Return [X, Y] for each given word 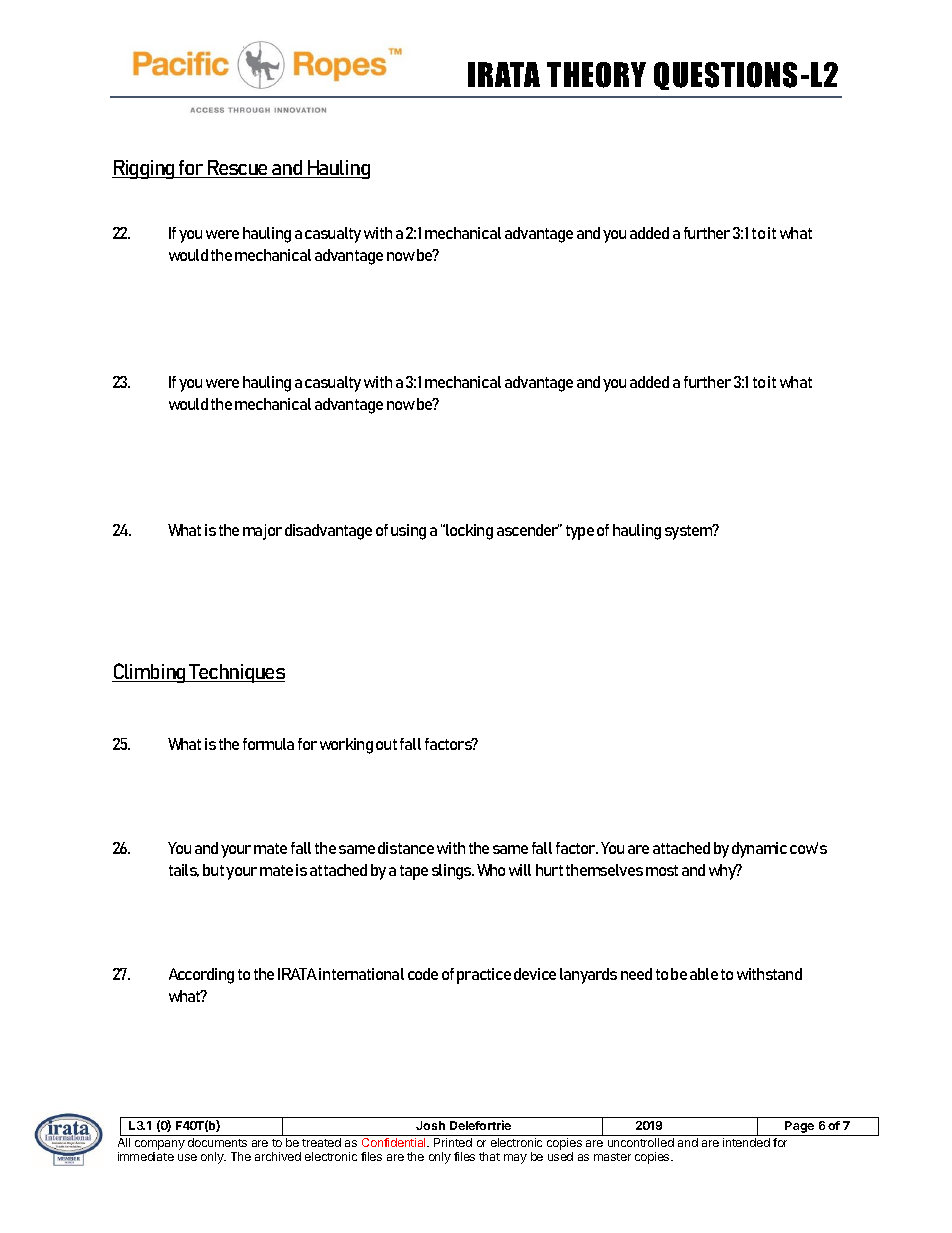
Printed [453, 1142]
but [213, 870]
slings [453, 872]
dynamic [759, 850]
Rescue [238, 169]
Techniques [236, 673]
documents [217, 1142]
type [580, 532]
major [262, 532]
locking [468, 532]
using [408, 532]
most [662, 870]
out [386, 744]
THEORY [596, 75]
